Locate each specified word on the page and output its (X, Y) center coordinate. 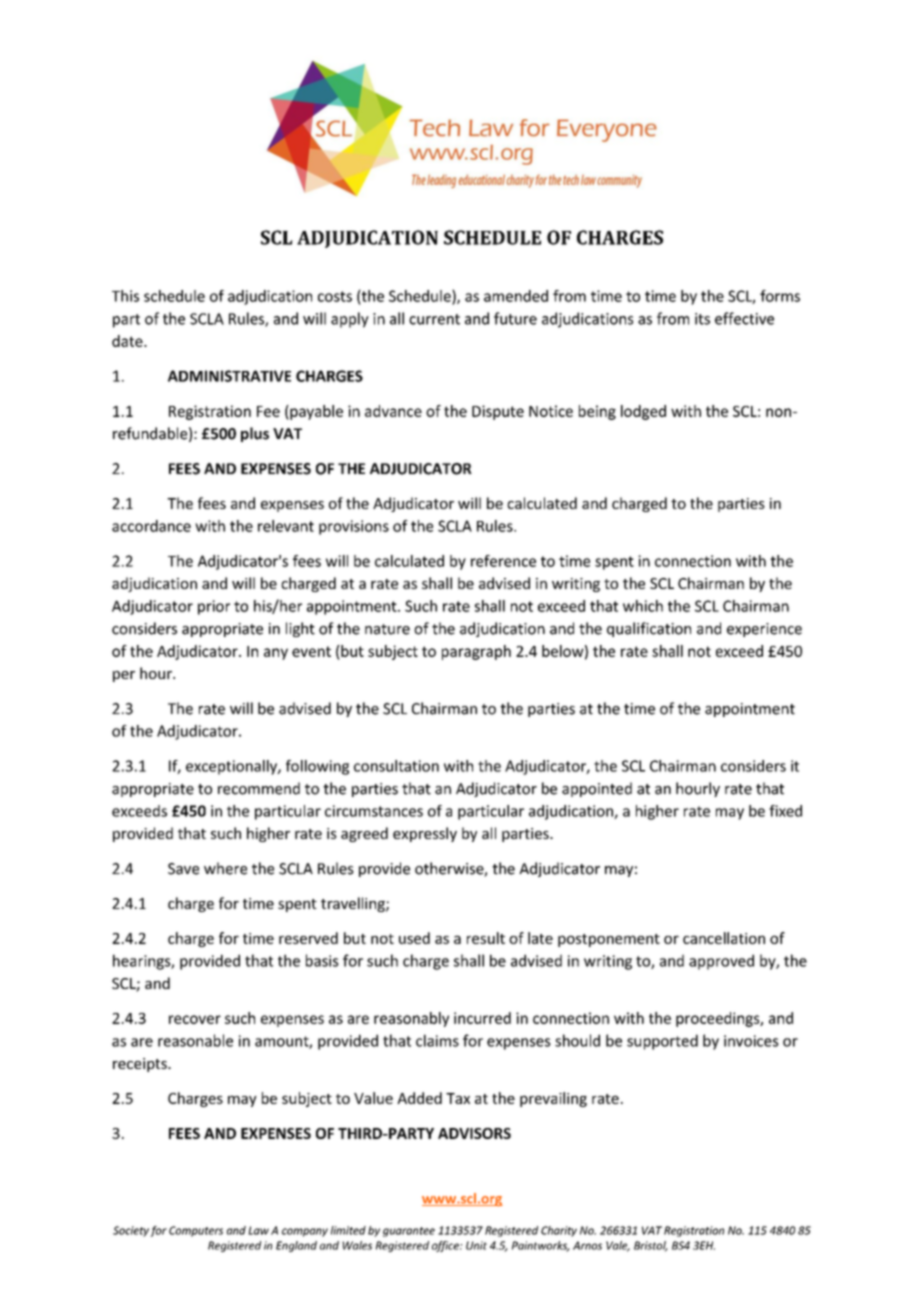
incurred (482, 1018)
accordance (151, 526)
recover (195, 1019)
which (643, 606)
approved (721, 962)
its (702, 319)
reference (503, 561)
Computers (196, 1231)
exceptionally (232, 767)
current (434, 319)
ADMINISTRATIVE (229, 376)
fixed (785, 811)
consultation (396, 766)
